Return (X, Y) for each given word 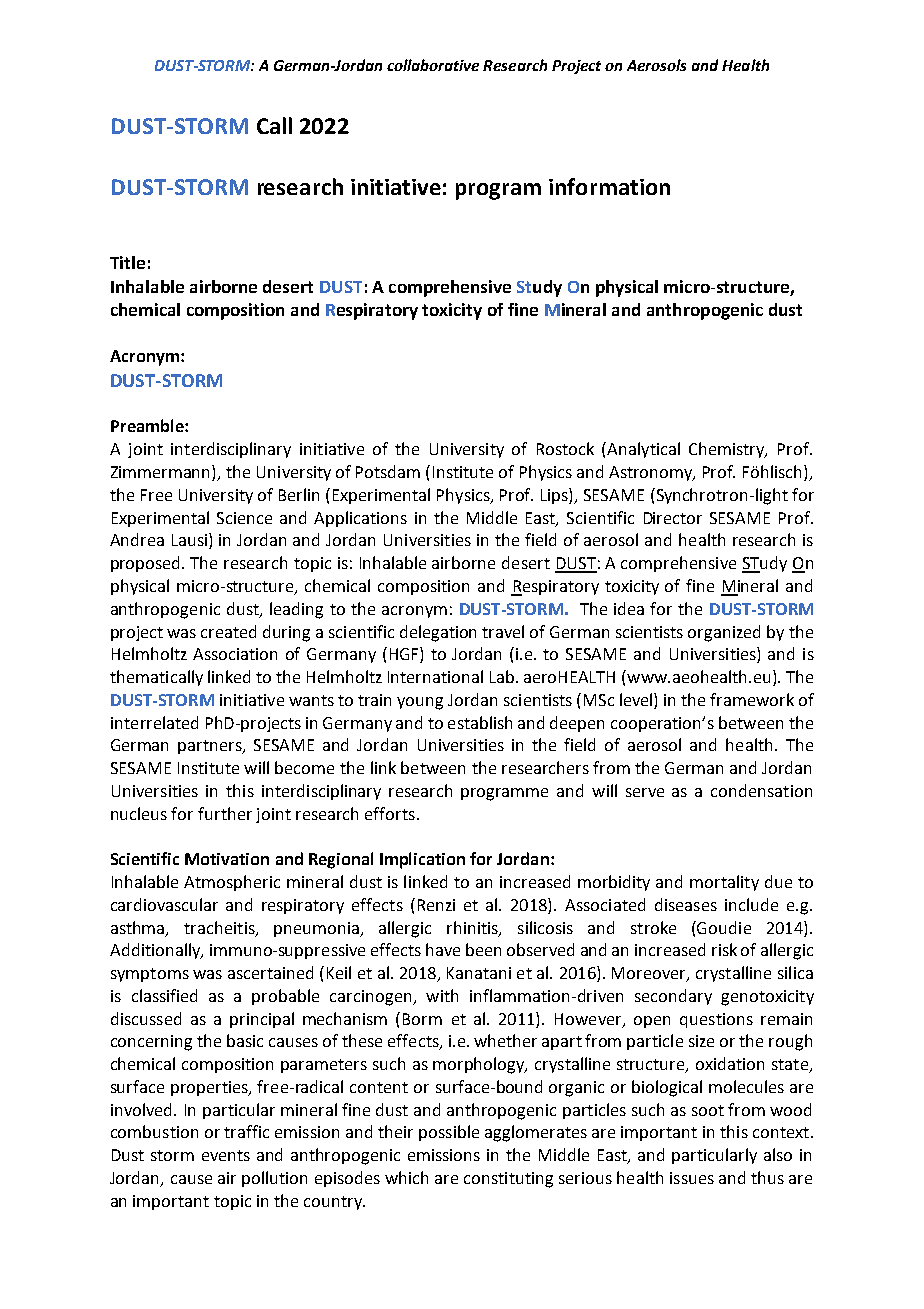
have (443, 949)
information (609, 186)
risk (724, 949)
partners (211, 747)
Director (673, 518)
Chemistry (728, 450)
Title (127, 262)
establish (480, 722)
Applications (360, 519)
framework (752, 699)
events (226, 1155)
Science (244, 518)
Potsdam (388, 471)
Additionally (156, 951)
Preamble (148, 425)
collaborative (433, 65)
